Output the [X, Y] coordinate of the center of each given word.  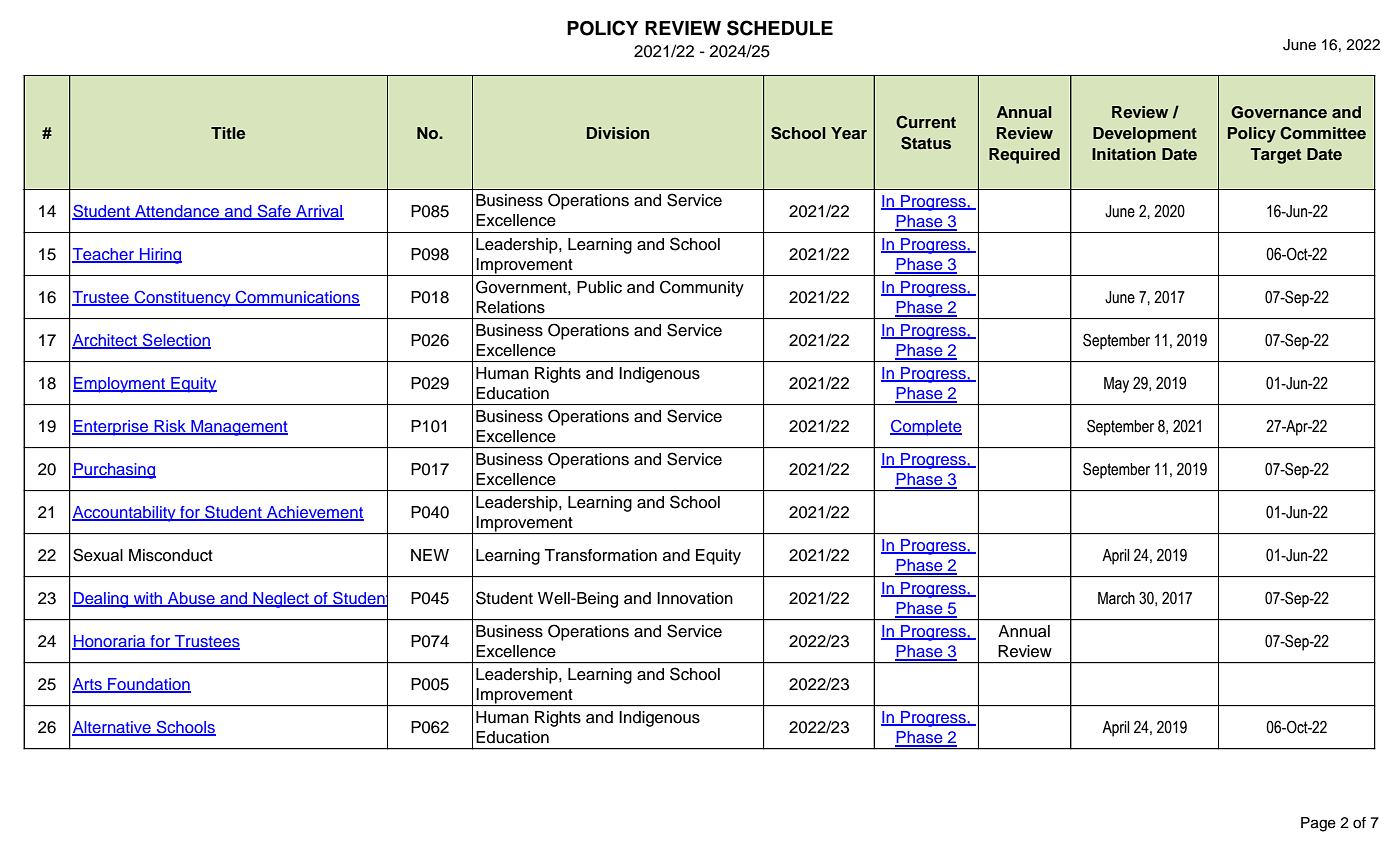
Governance [1279, 112]
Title [228, 133]
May [1116, 385]
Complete [926, 428]
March [1116, 598]
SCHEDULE [780, 28]
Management [238, 428]
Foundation [148, 685]
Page [1318, 824]
